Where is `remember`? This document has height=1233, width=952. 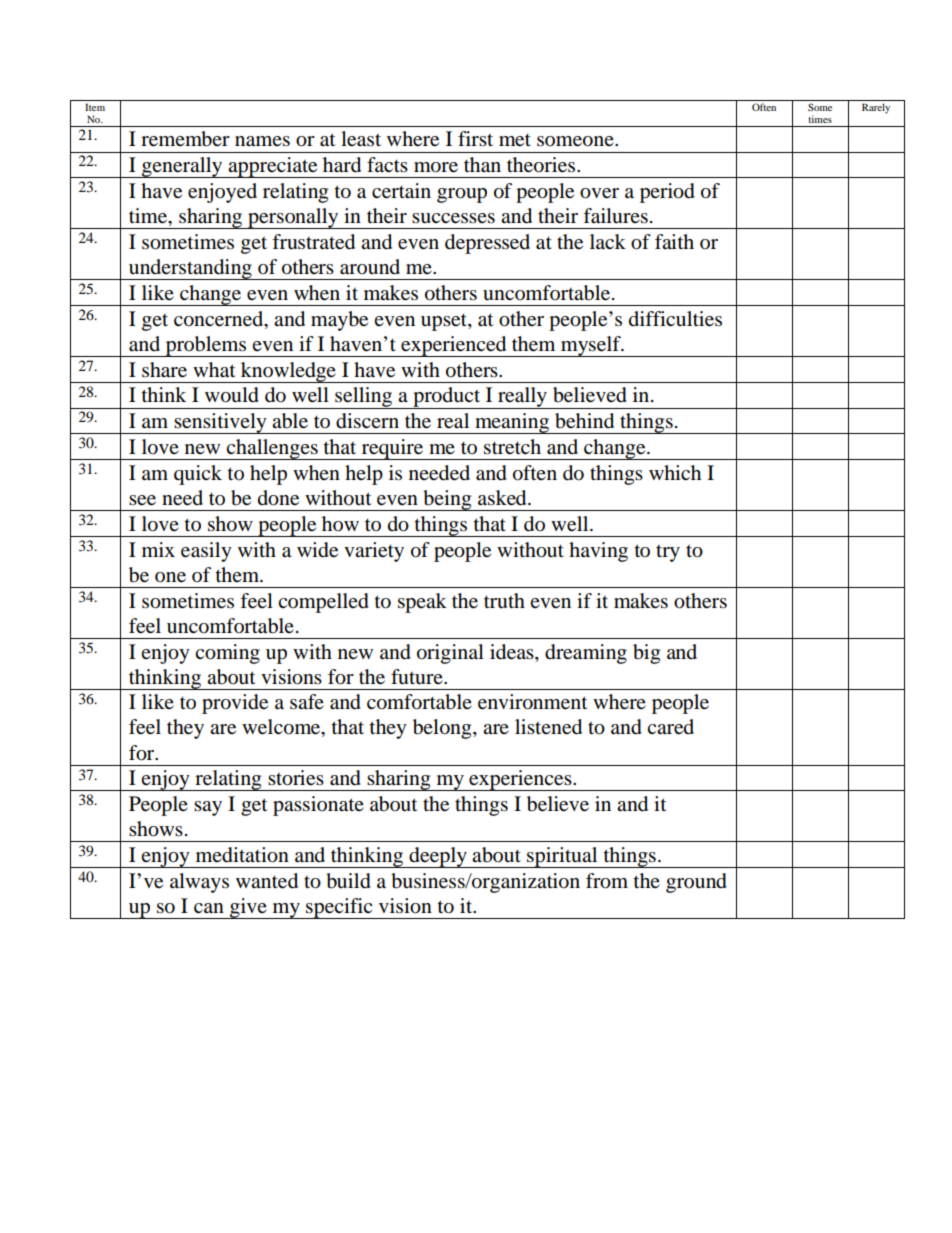
remember is located at coordinates (185, 139).
